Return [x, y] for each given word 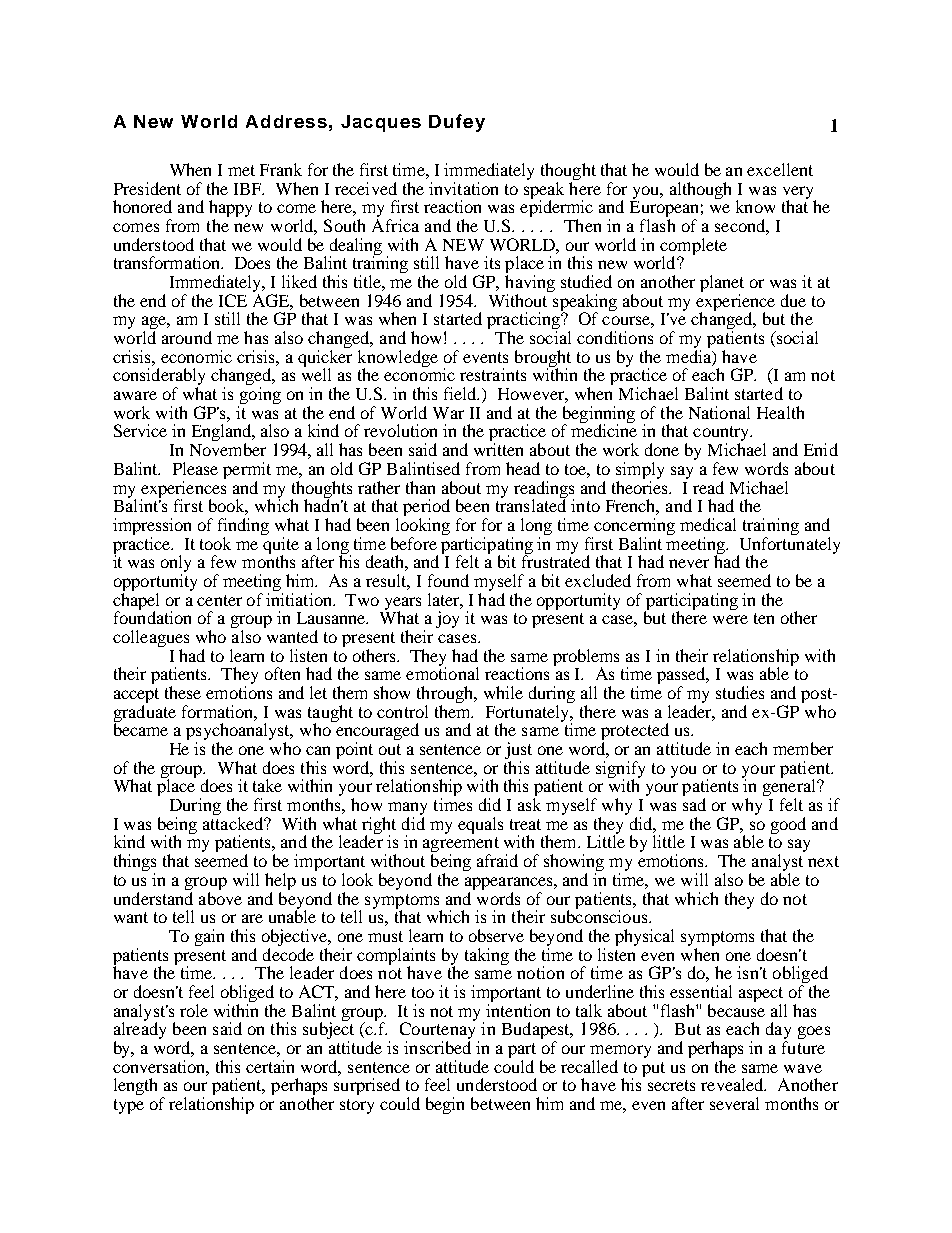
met [241, 170]
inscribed [437, 1047]
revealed [733, 1084]
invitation [463, 188]
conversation [161, 1066]
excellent [780, 169]
